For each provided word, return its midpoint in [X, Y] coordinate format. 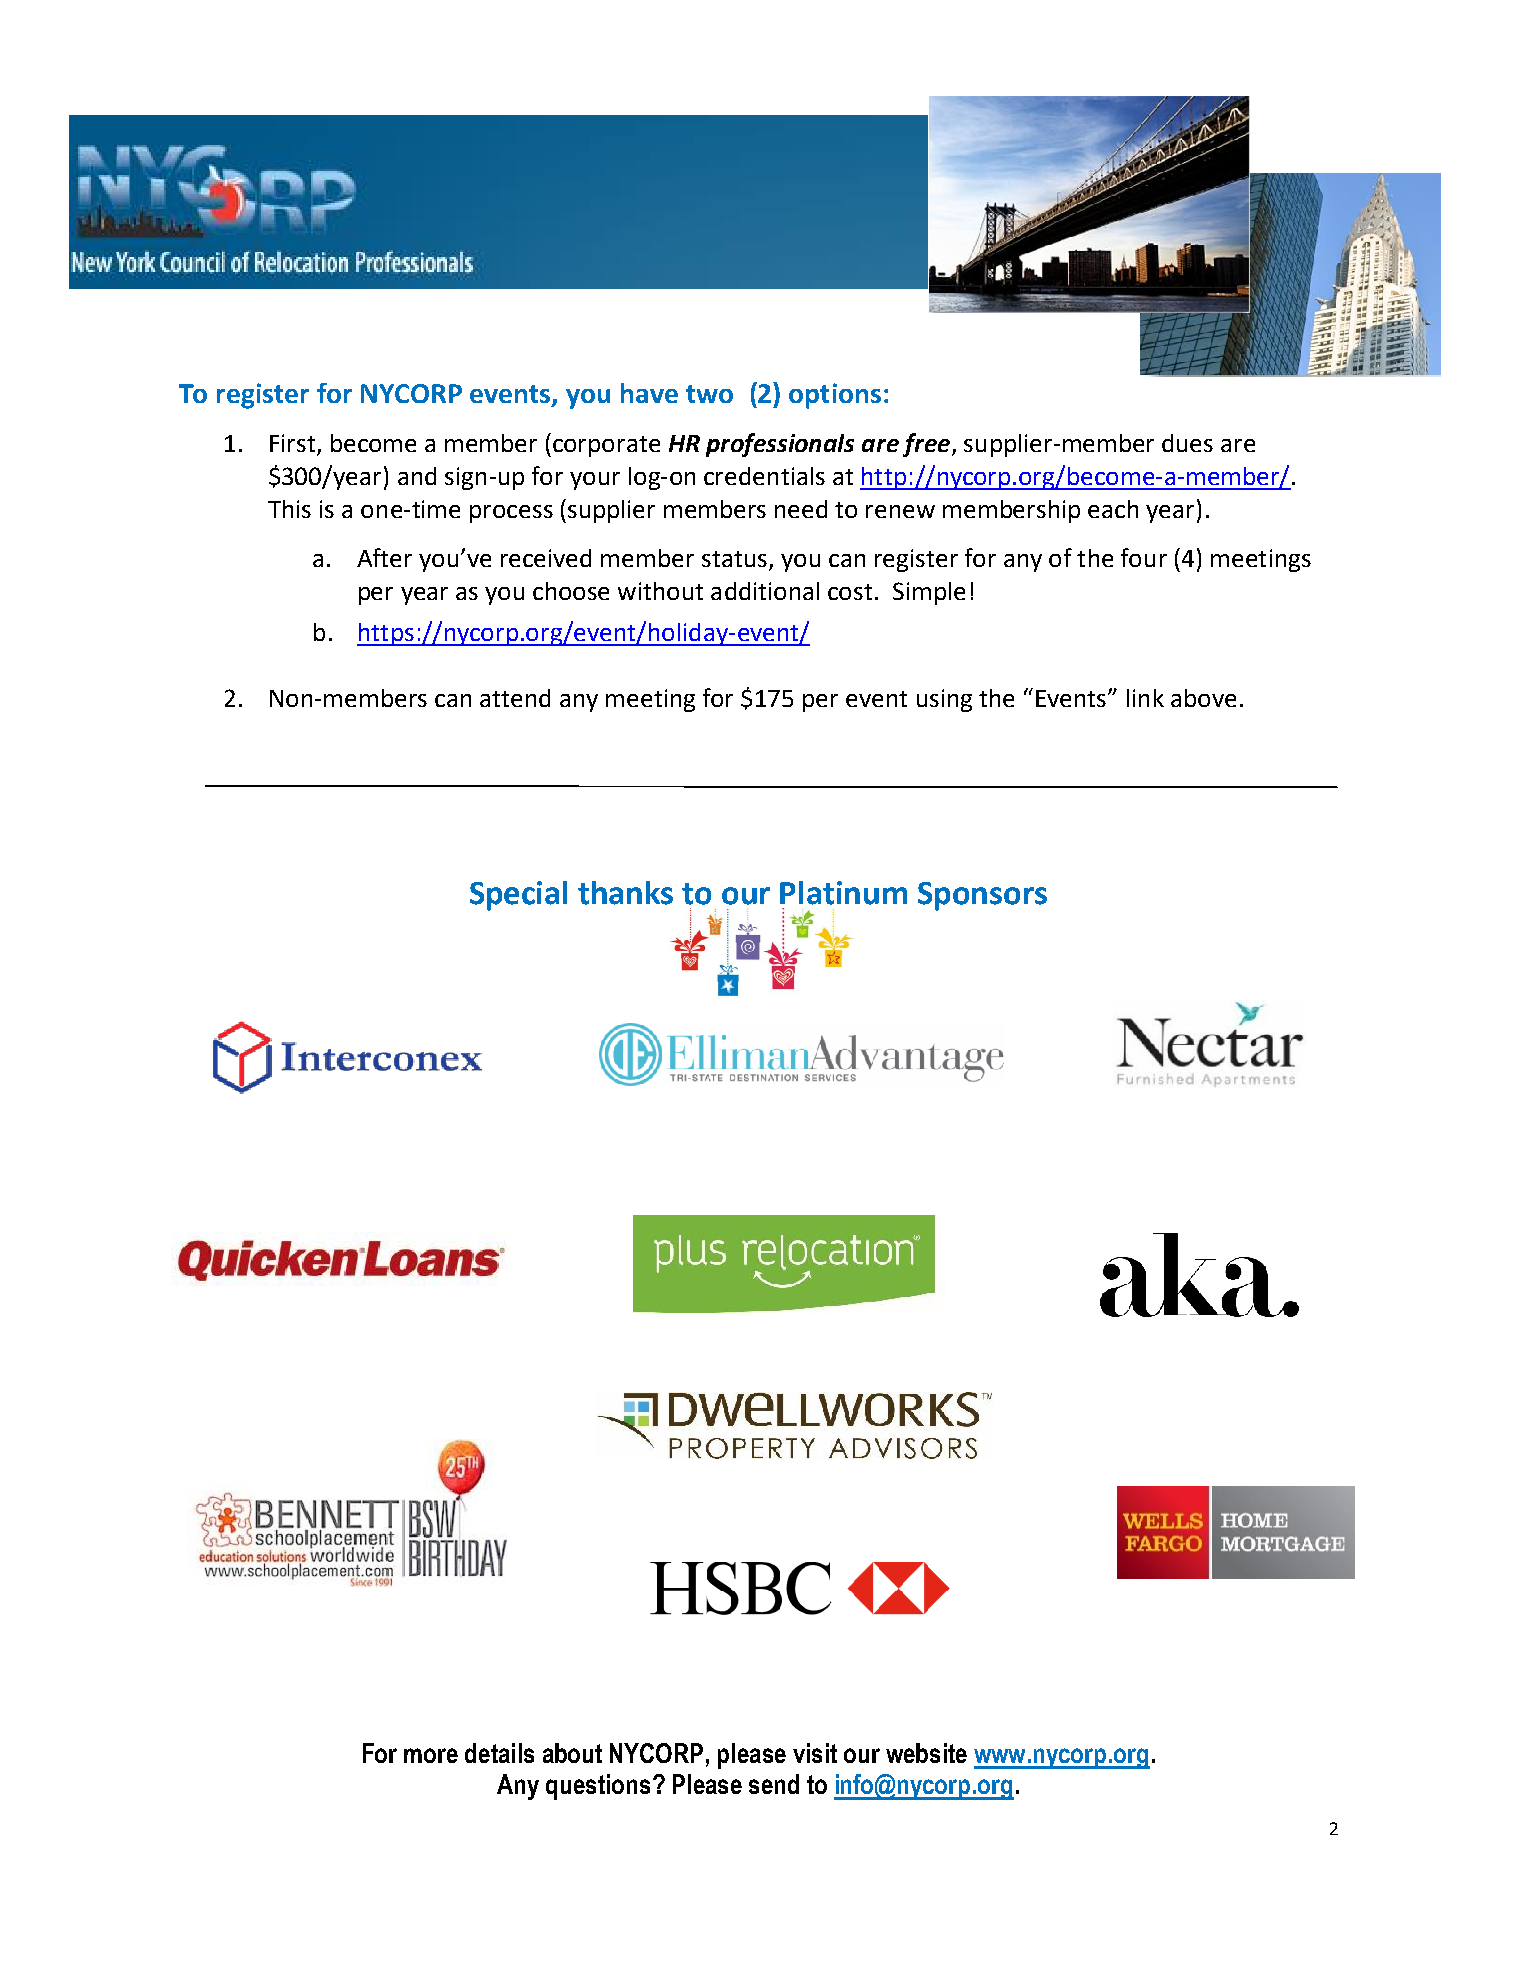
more [431, 1755]
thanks [625, 893]
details [499, 1753]
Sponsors [982, 896]
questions [598, 1787]
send [774, 1784]
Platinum [843, 893]
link [1145, 698]
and [417, 476]
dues [1187, 443]
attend [515, 698]
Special [518, 896]
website [926, 1753]
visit [815, 1753]
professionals [780, 445]
